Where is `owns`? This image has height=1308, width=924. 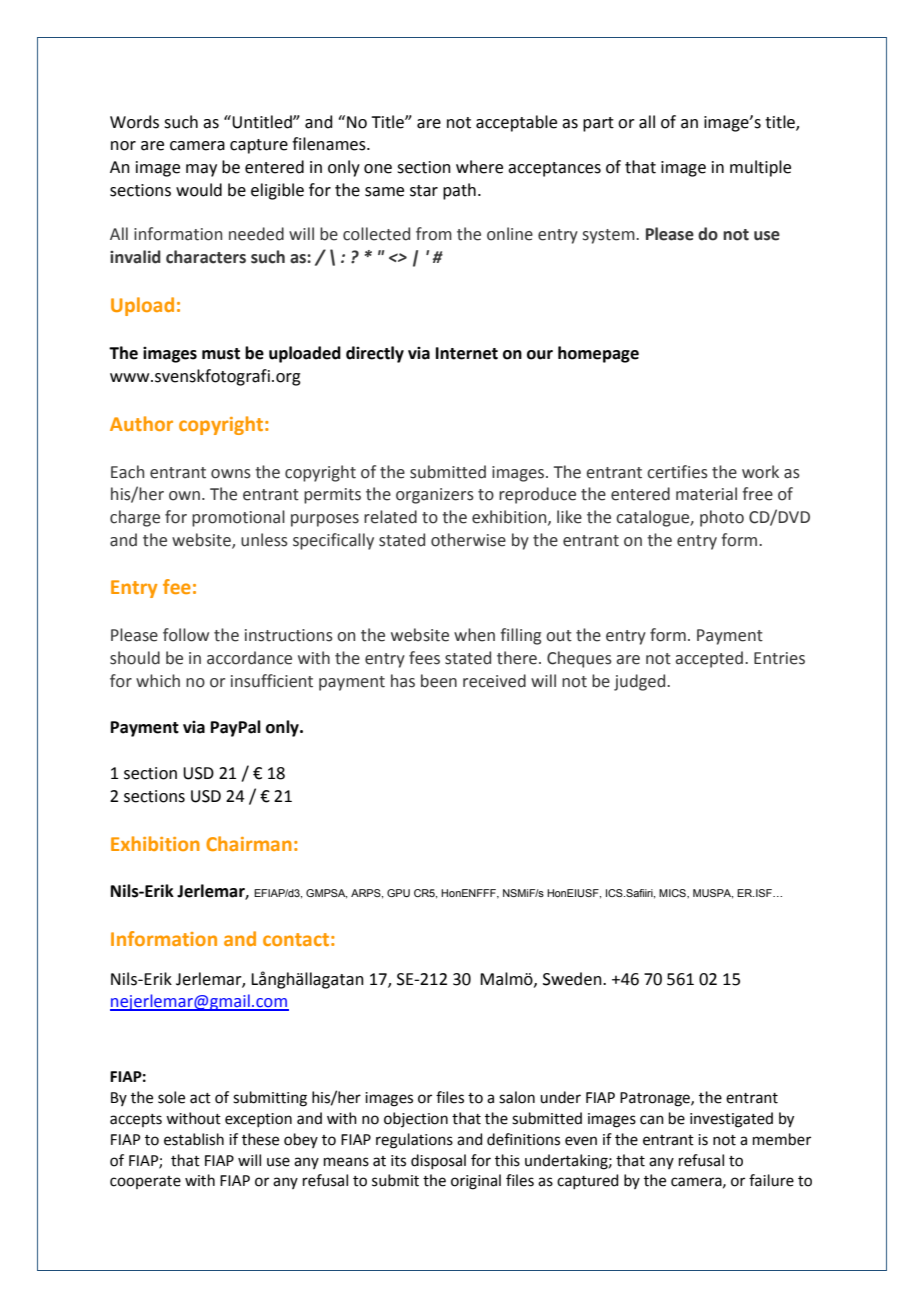
owns is located at coordinates (231, 474).
